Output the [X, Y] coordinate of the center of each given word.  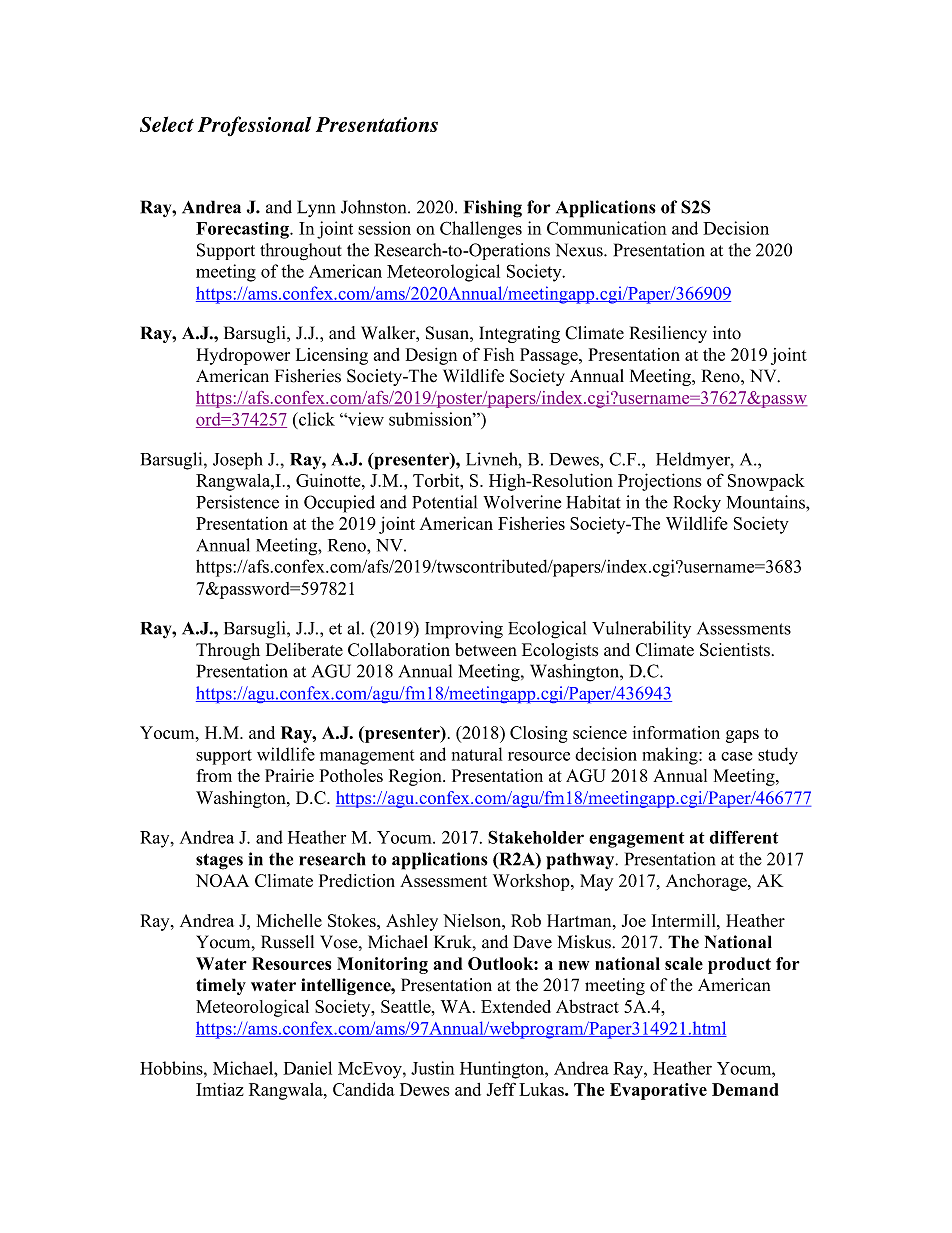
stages [219, 861]
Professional [254, 126]
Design [431, 356]
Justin [432, 1068]
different [744, 837]
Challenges [481, 230]
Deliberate [304, 649]
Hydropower [243, 356]
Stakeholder [536, 837]
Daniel [307, 1068]
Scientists [735, 650]
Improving [464, 630]
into [727, 333]
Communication [607, 228]
